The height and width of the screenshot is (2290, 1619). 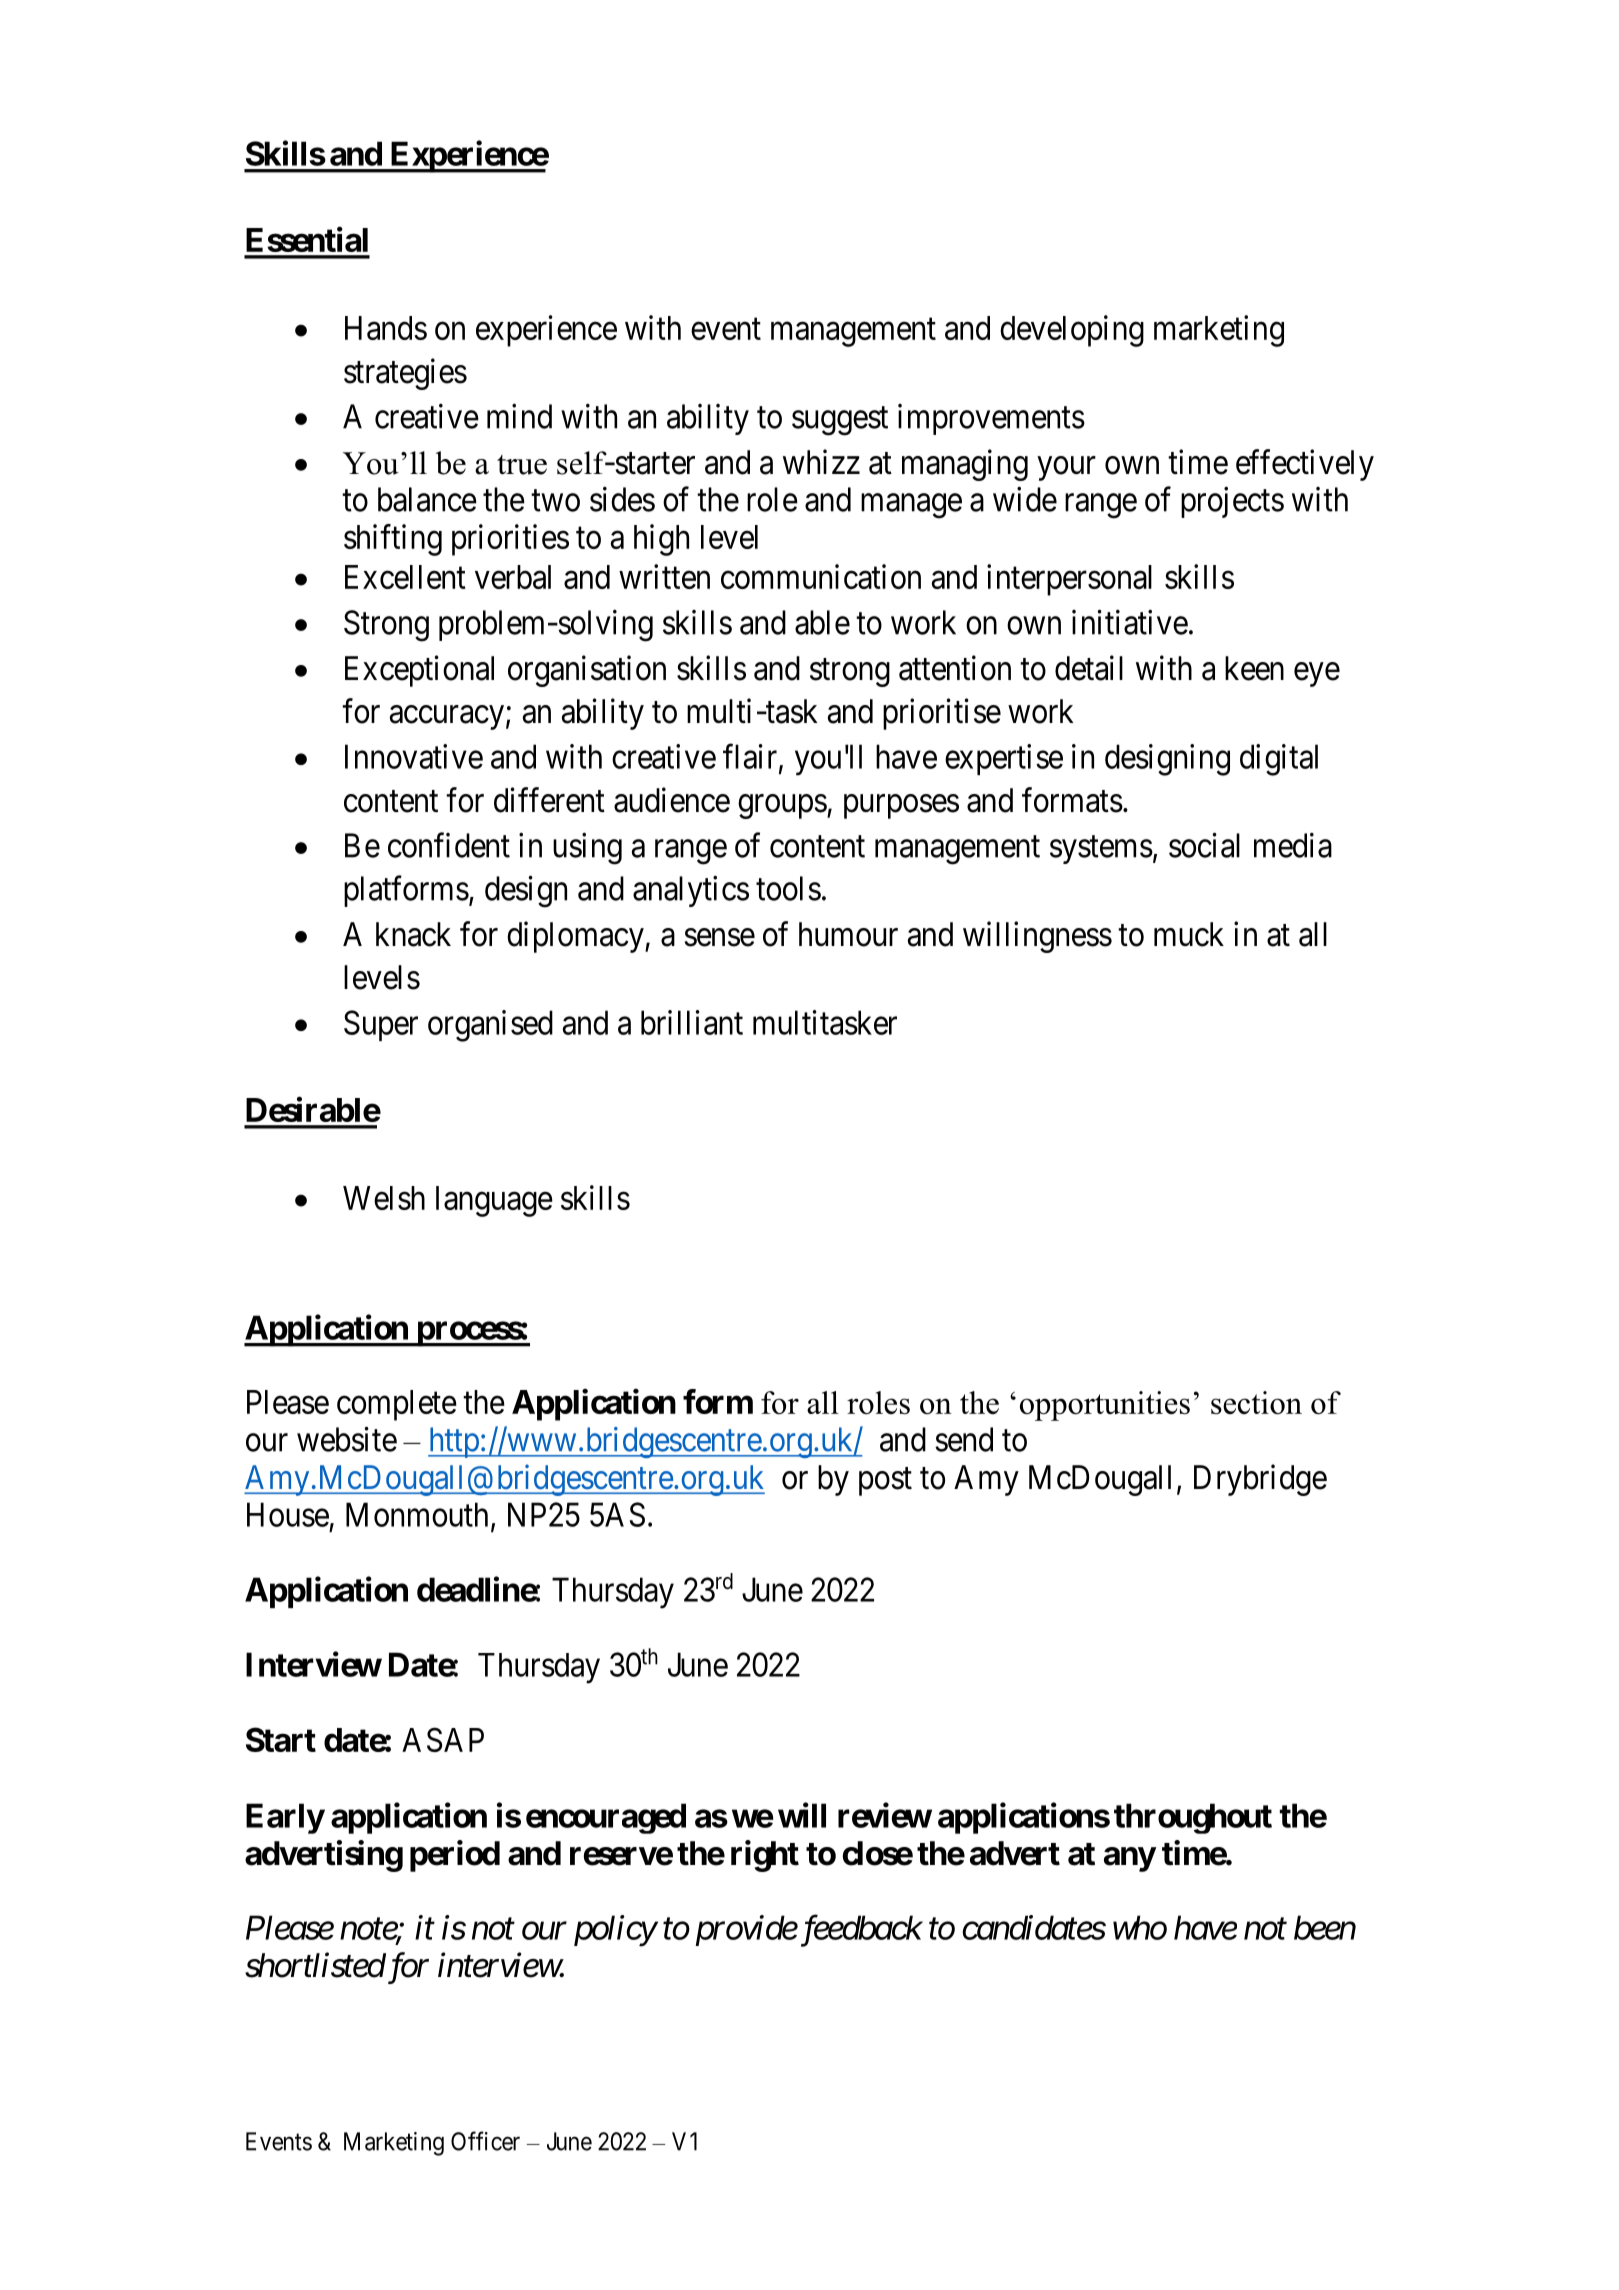 What do you see at coordinates (765, 1856) in the screenshot?
I see `right` at bounding box center [765, 1856].
